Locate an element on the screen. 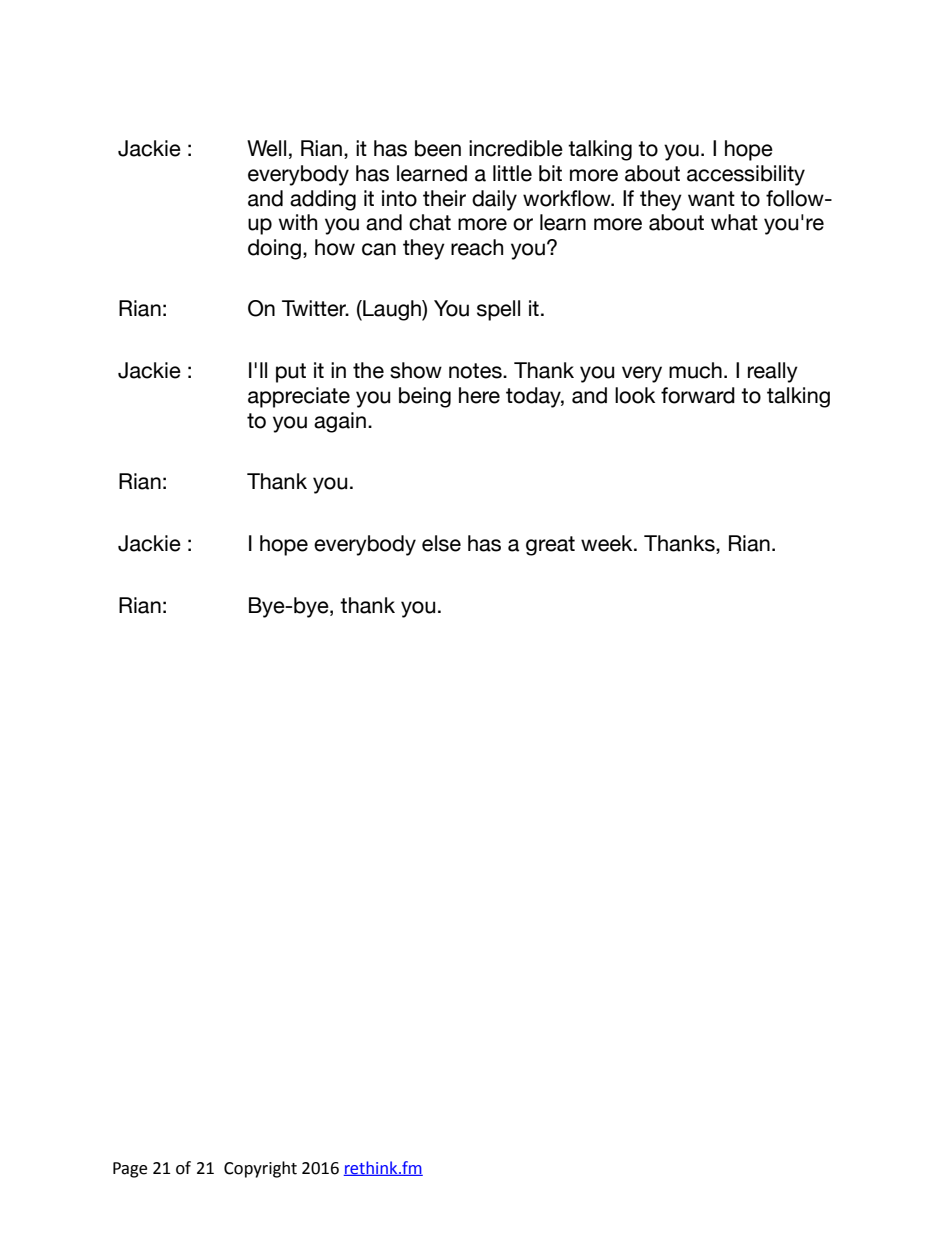 The height and width of the screenshot is (1233, 952). their is located at coordinates (444, 198).
